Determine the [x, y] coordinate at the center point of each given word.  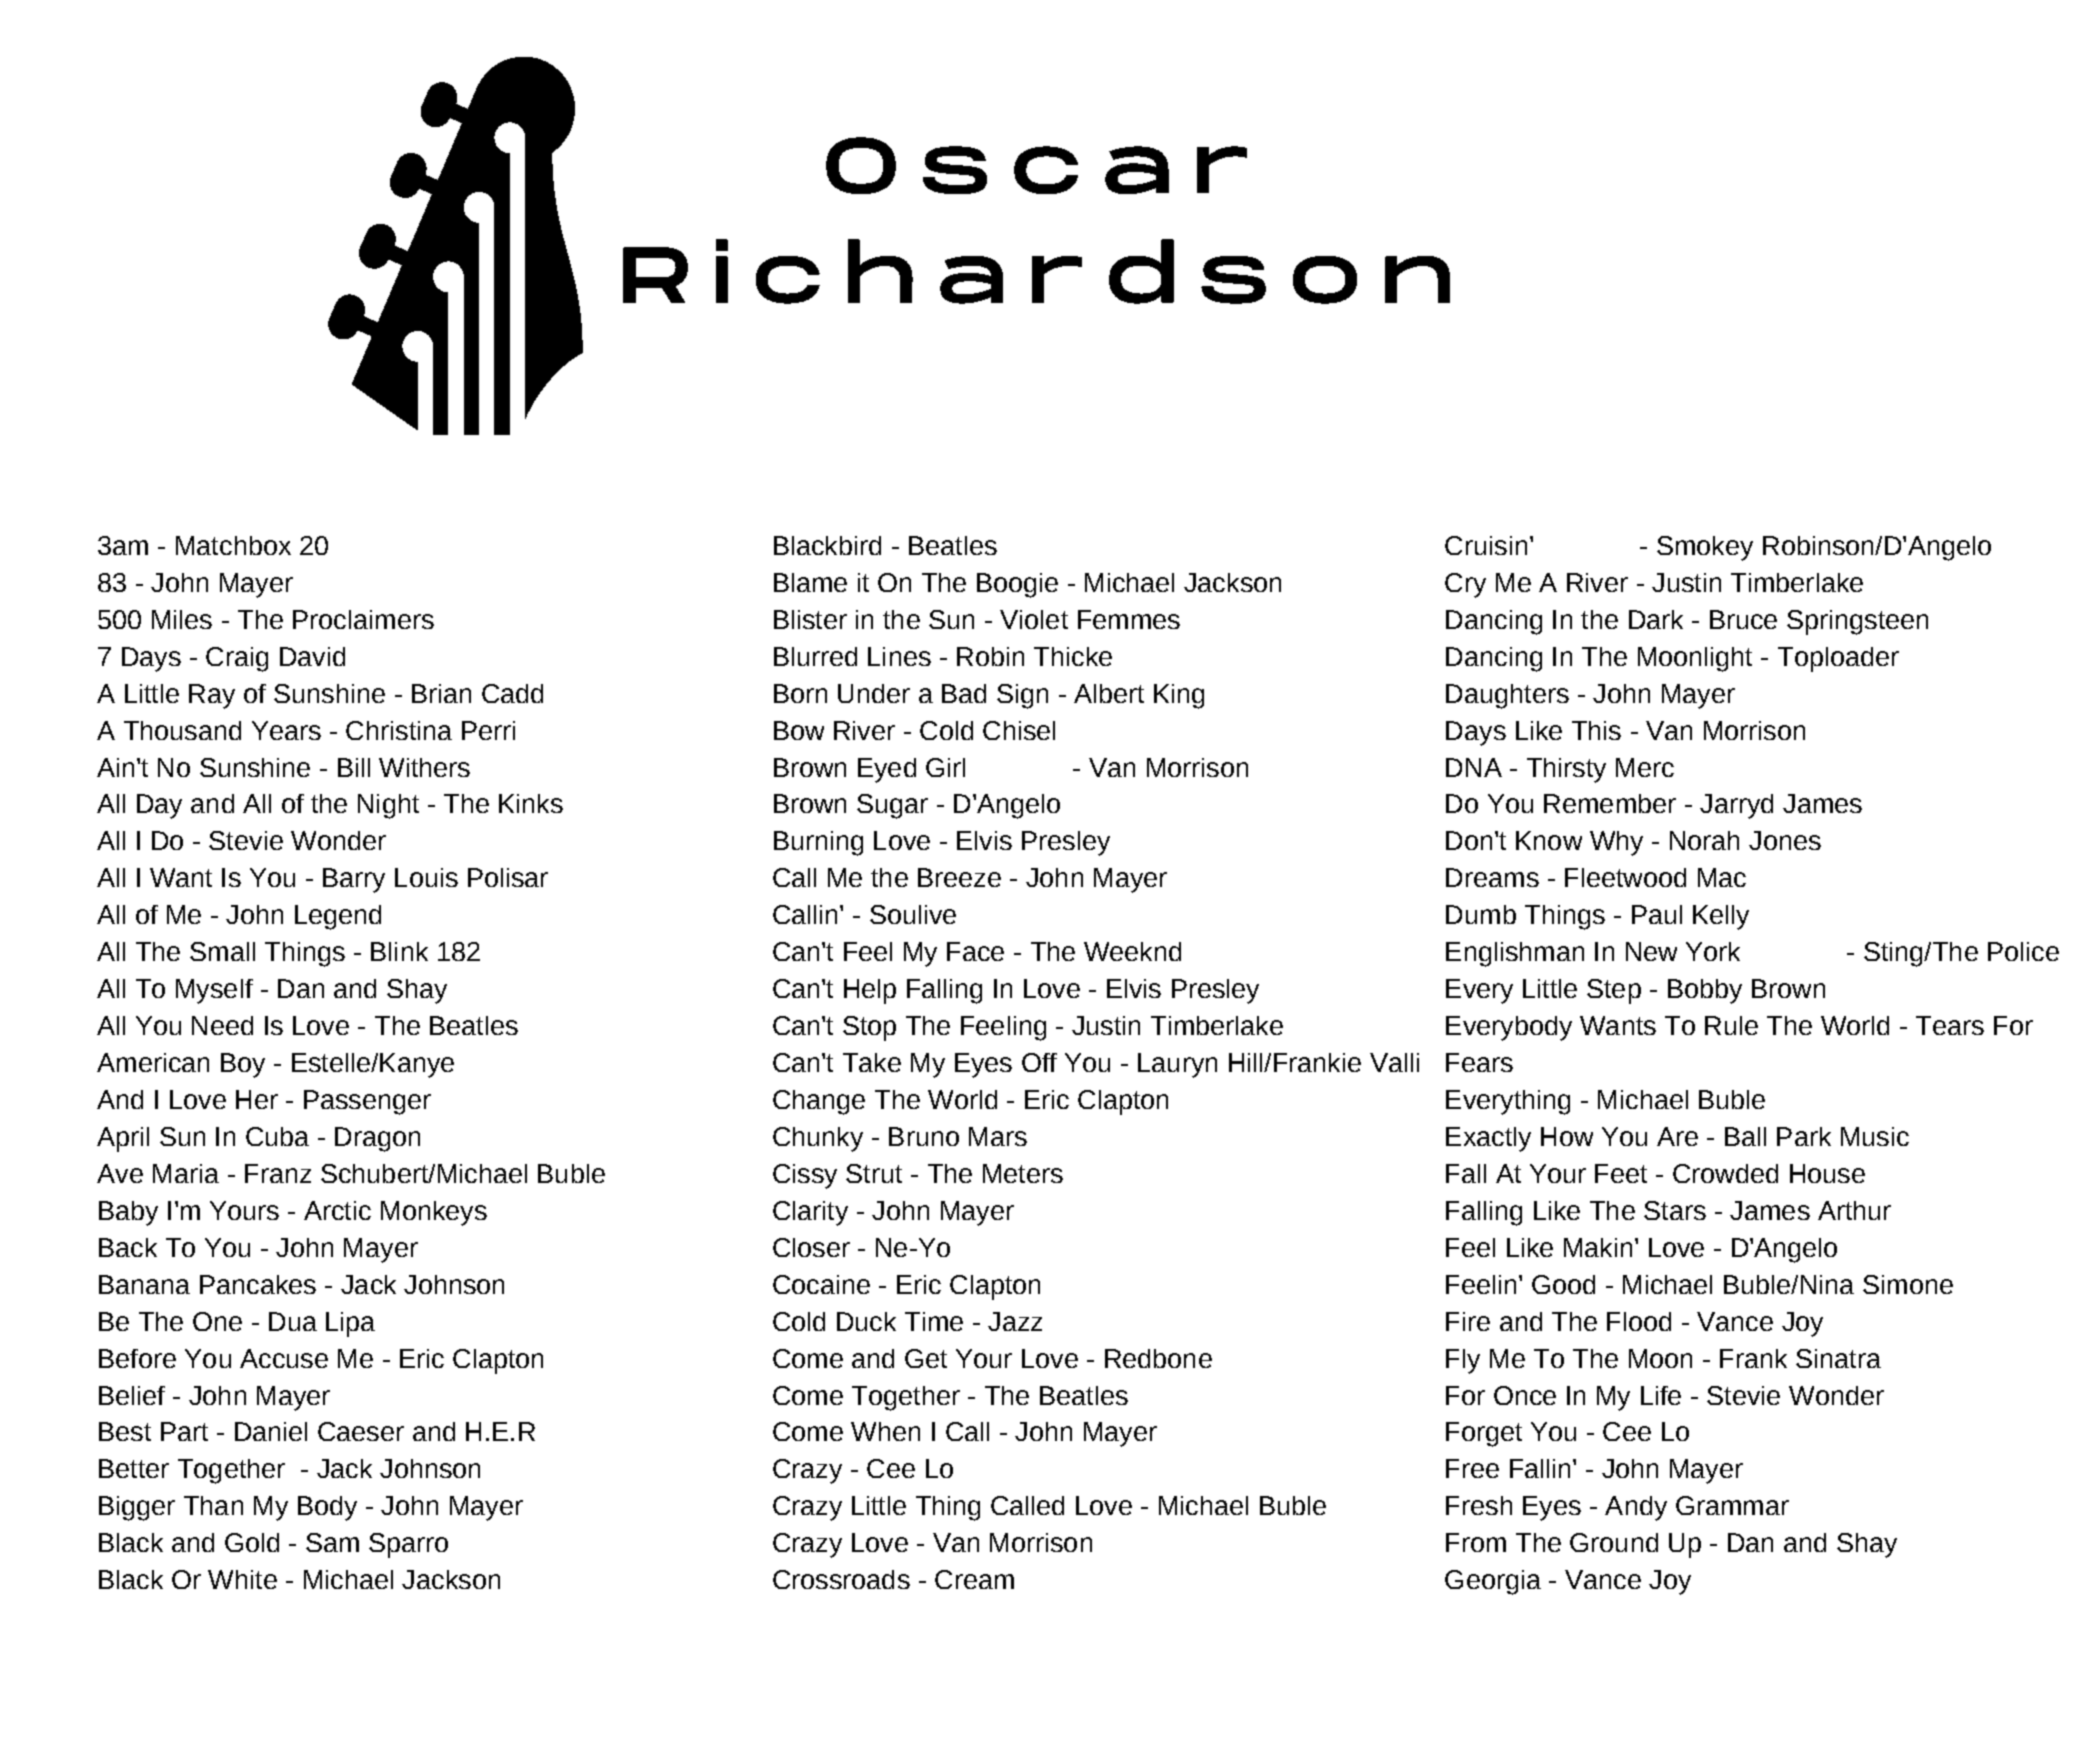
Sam [332, 1542]
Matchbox [233, 545]
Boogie [1017, 585]
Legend [338, 917]
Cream [974, 1579]
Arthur [1854, 1210]
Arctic [337, 1210]
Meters [1023, 1173]
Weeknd [1132, 951]
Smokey [1705, 548]
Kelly [1721, 917]
